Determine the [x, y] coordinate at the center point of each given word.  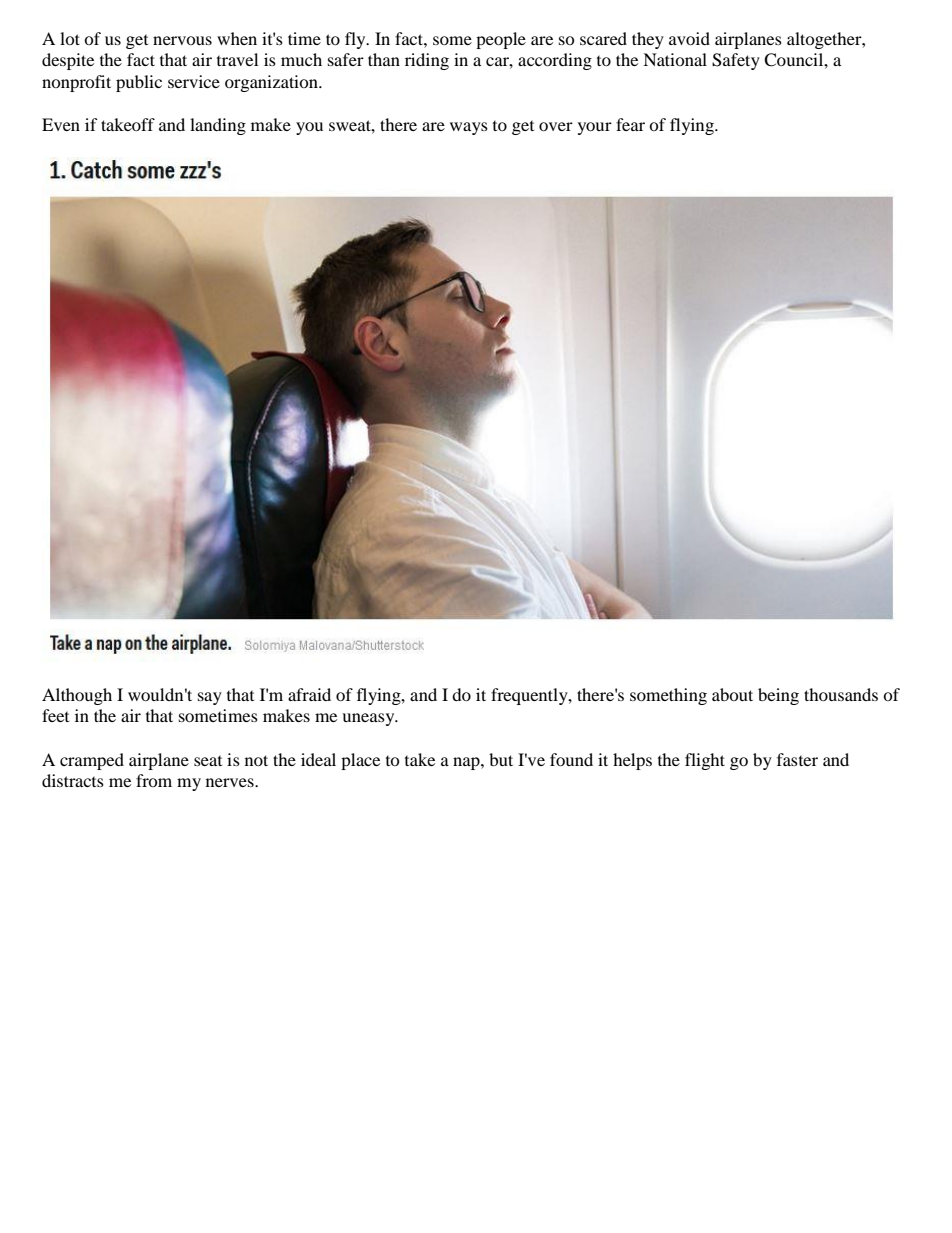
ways [469, 128]
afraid [309, 694]
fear [630, 124]
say [210, 698]
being [778, 696]
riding [427, 61]
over [556, 126]
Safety [736, 61]
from [154, 780]
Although [77, 696]
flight [705, 761]
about [732, 694]
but [501, 759]
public [139, 83]
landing [218, 126]
